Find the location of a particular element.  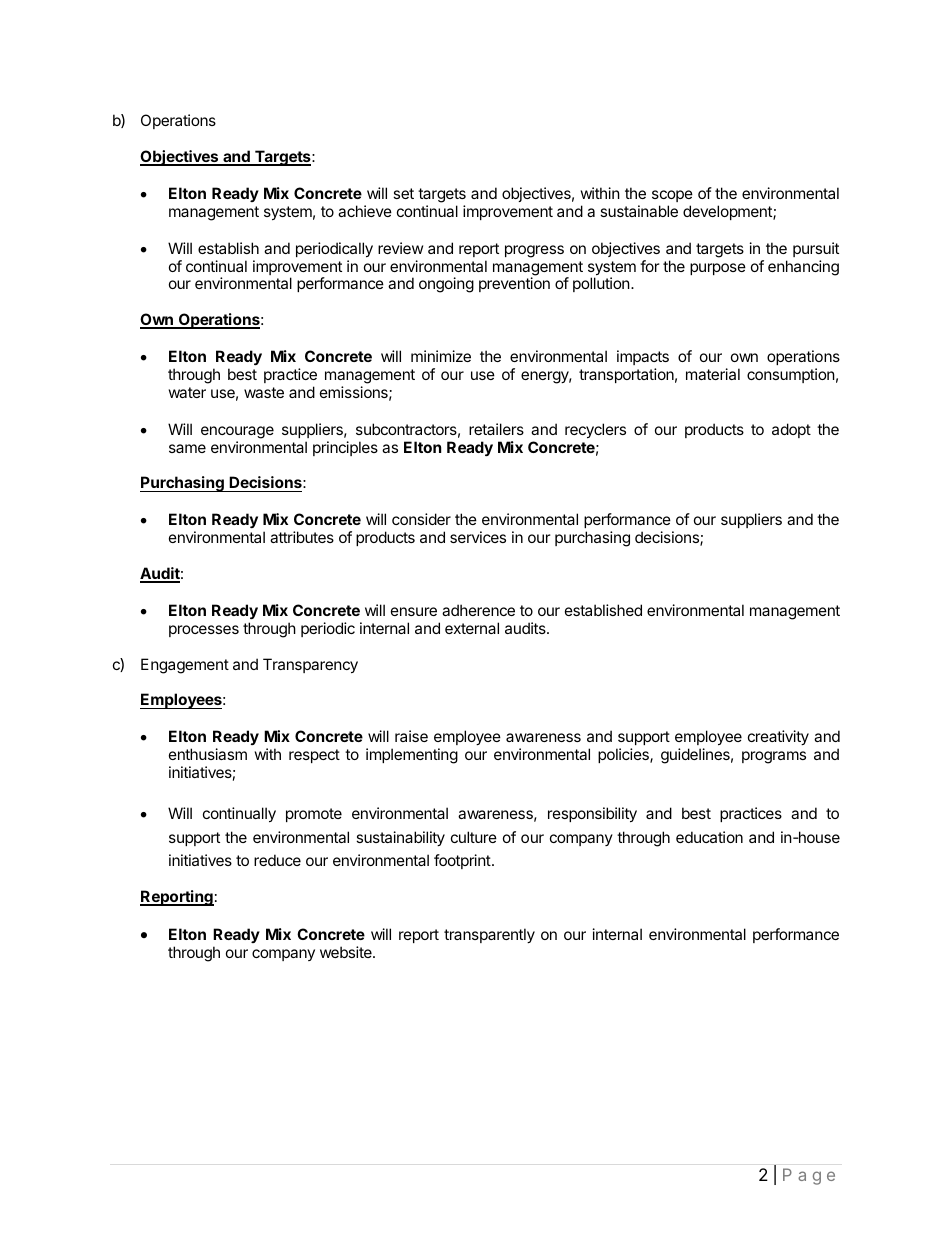

Transparency is located at coordinates (310, 665).
